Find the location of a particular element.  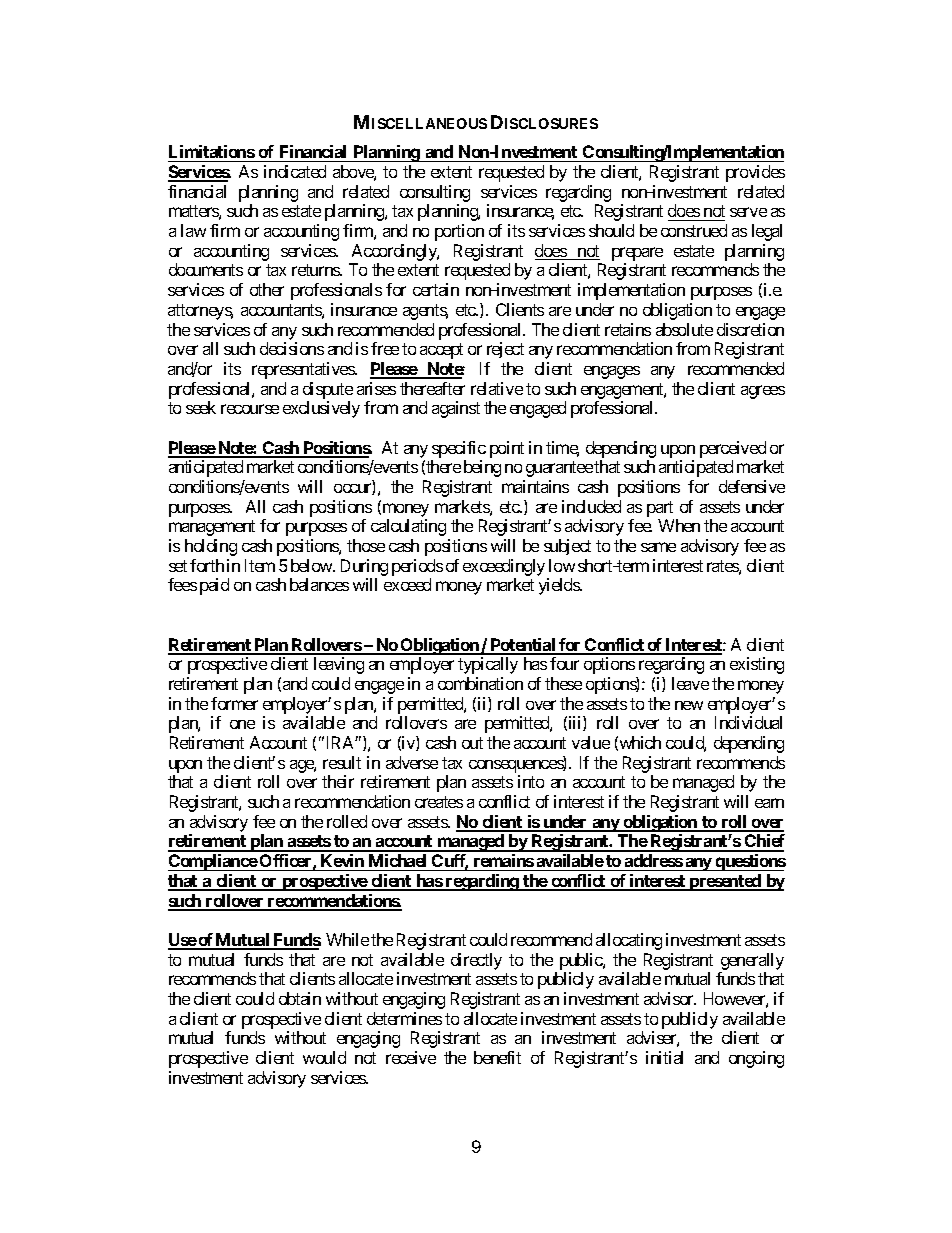

Item is located at coordinates (260, 565).
